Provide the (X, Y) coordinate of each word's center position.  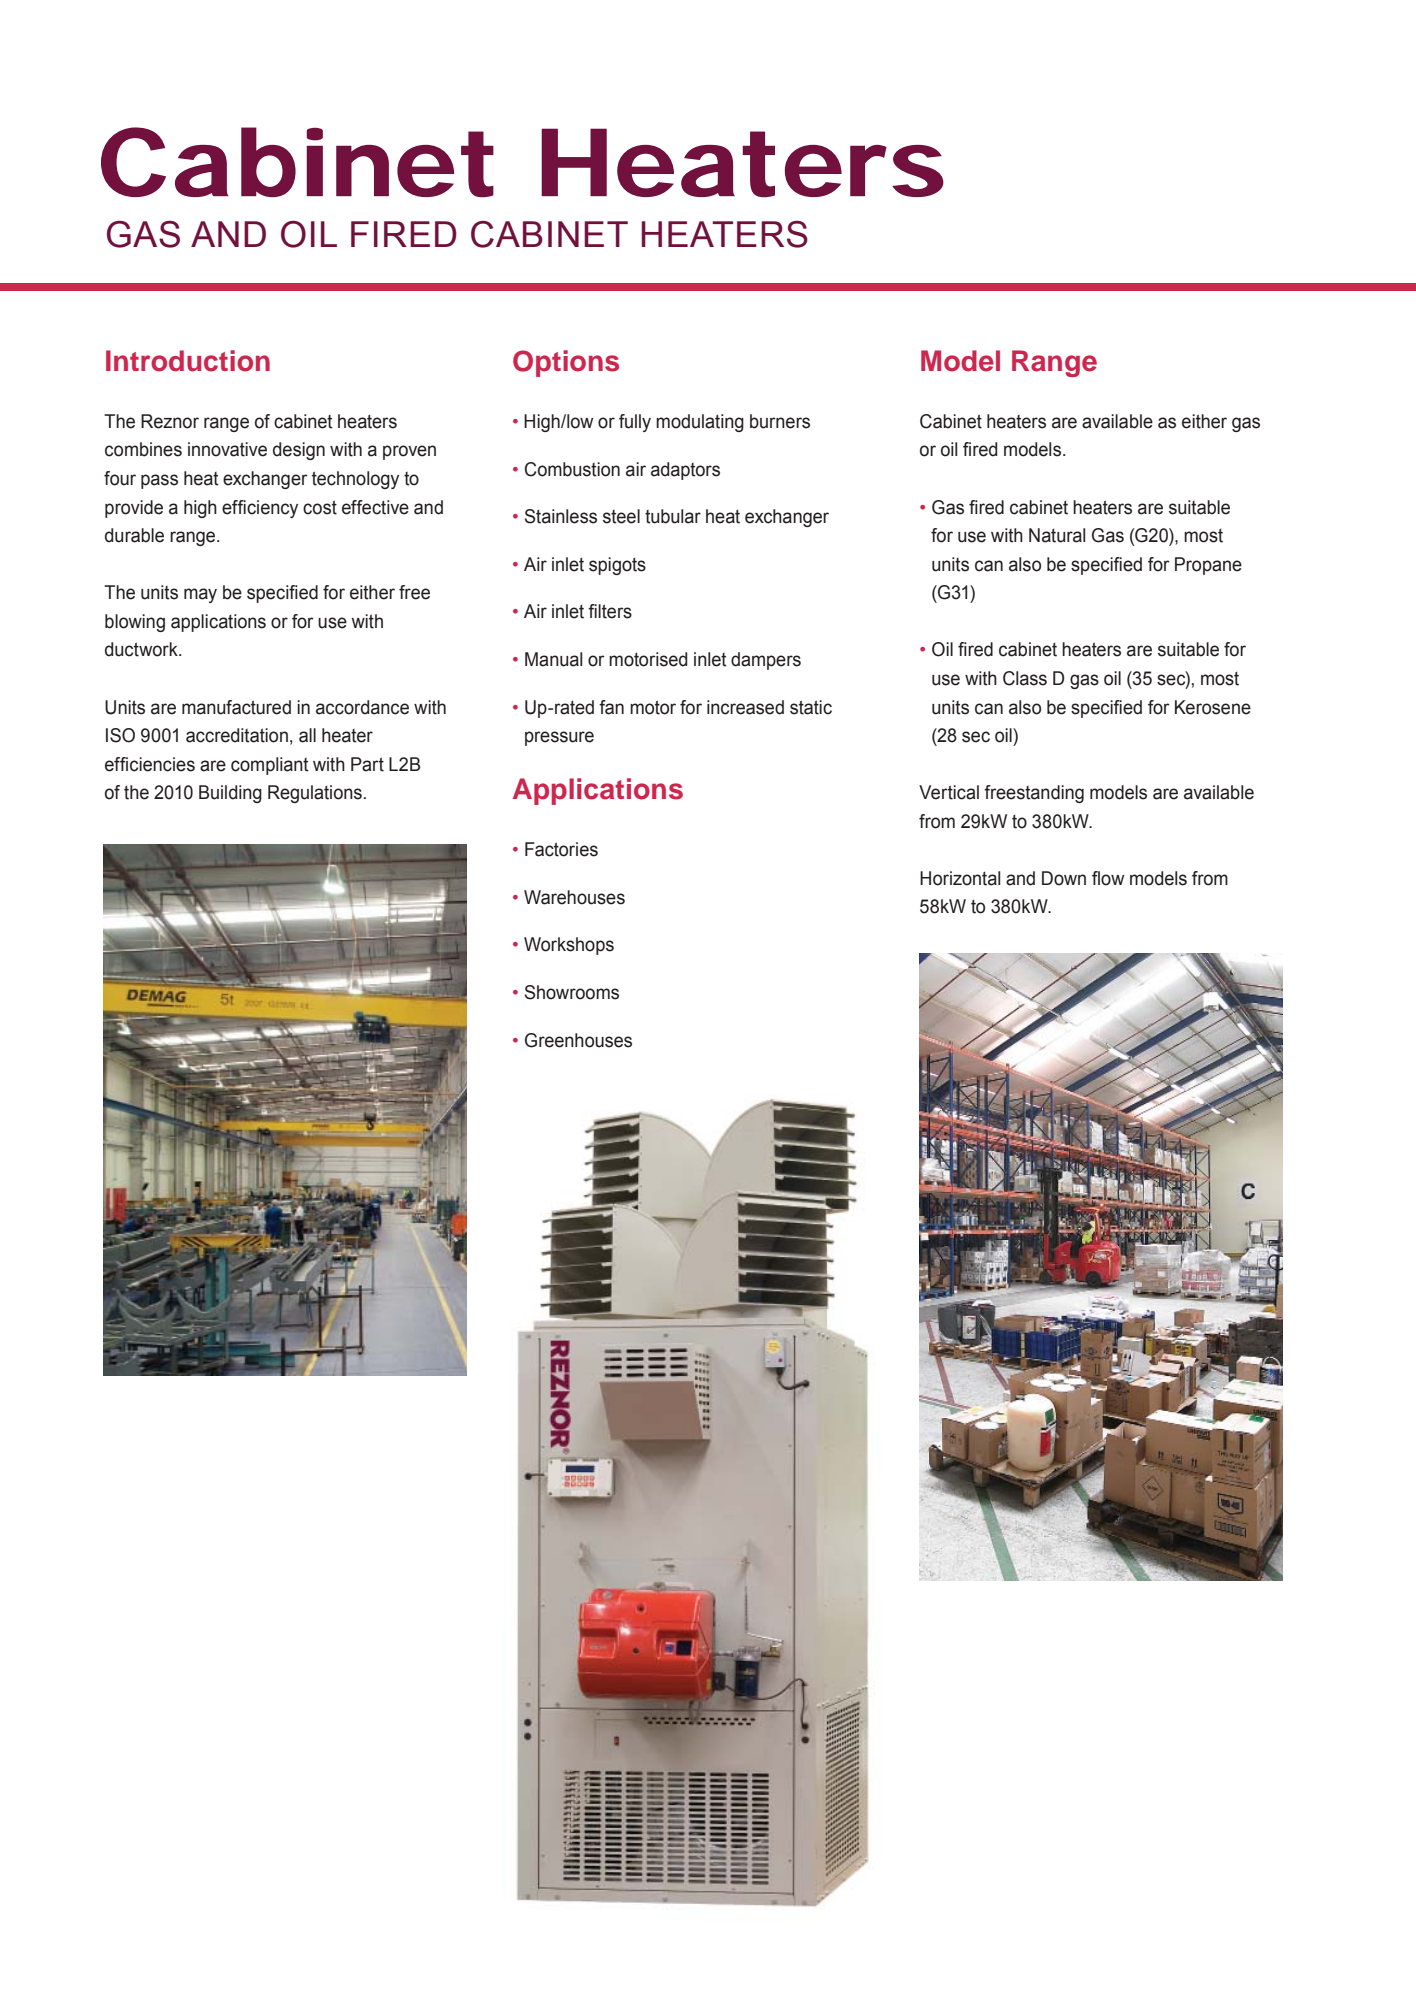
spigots (617, 566)
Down (1064, 878)
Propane (1208, 566)
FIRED (404, 234)
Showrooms (572, 992)
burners (780, 421)
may (200, 595)
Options (566, 363)
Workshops (569, 946)
